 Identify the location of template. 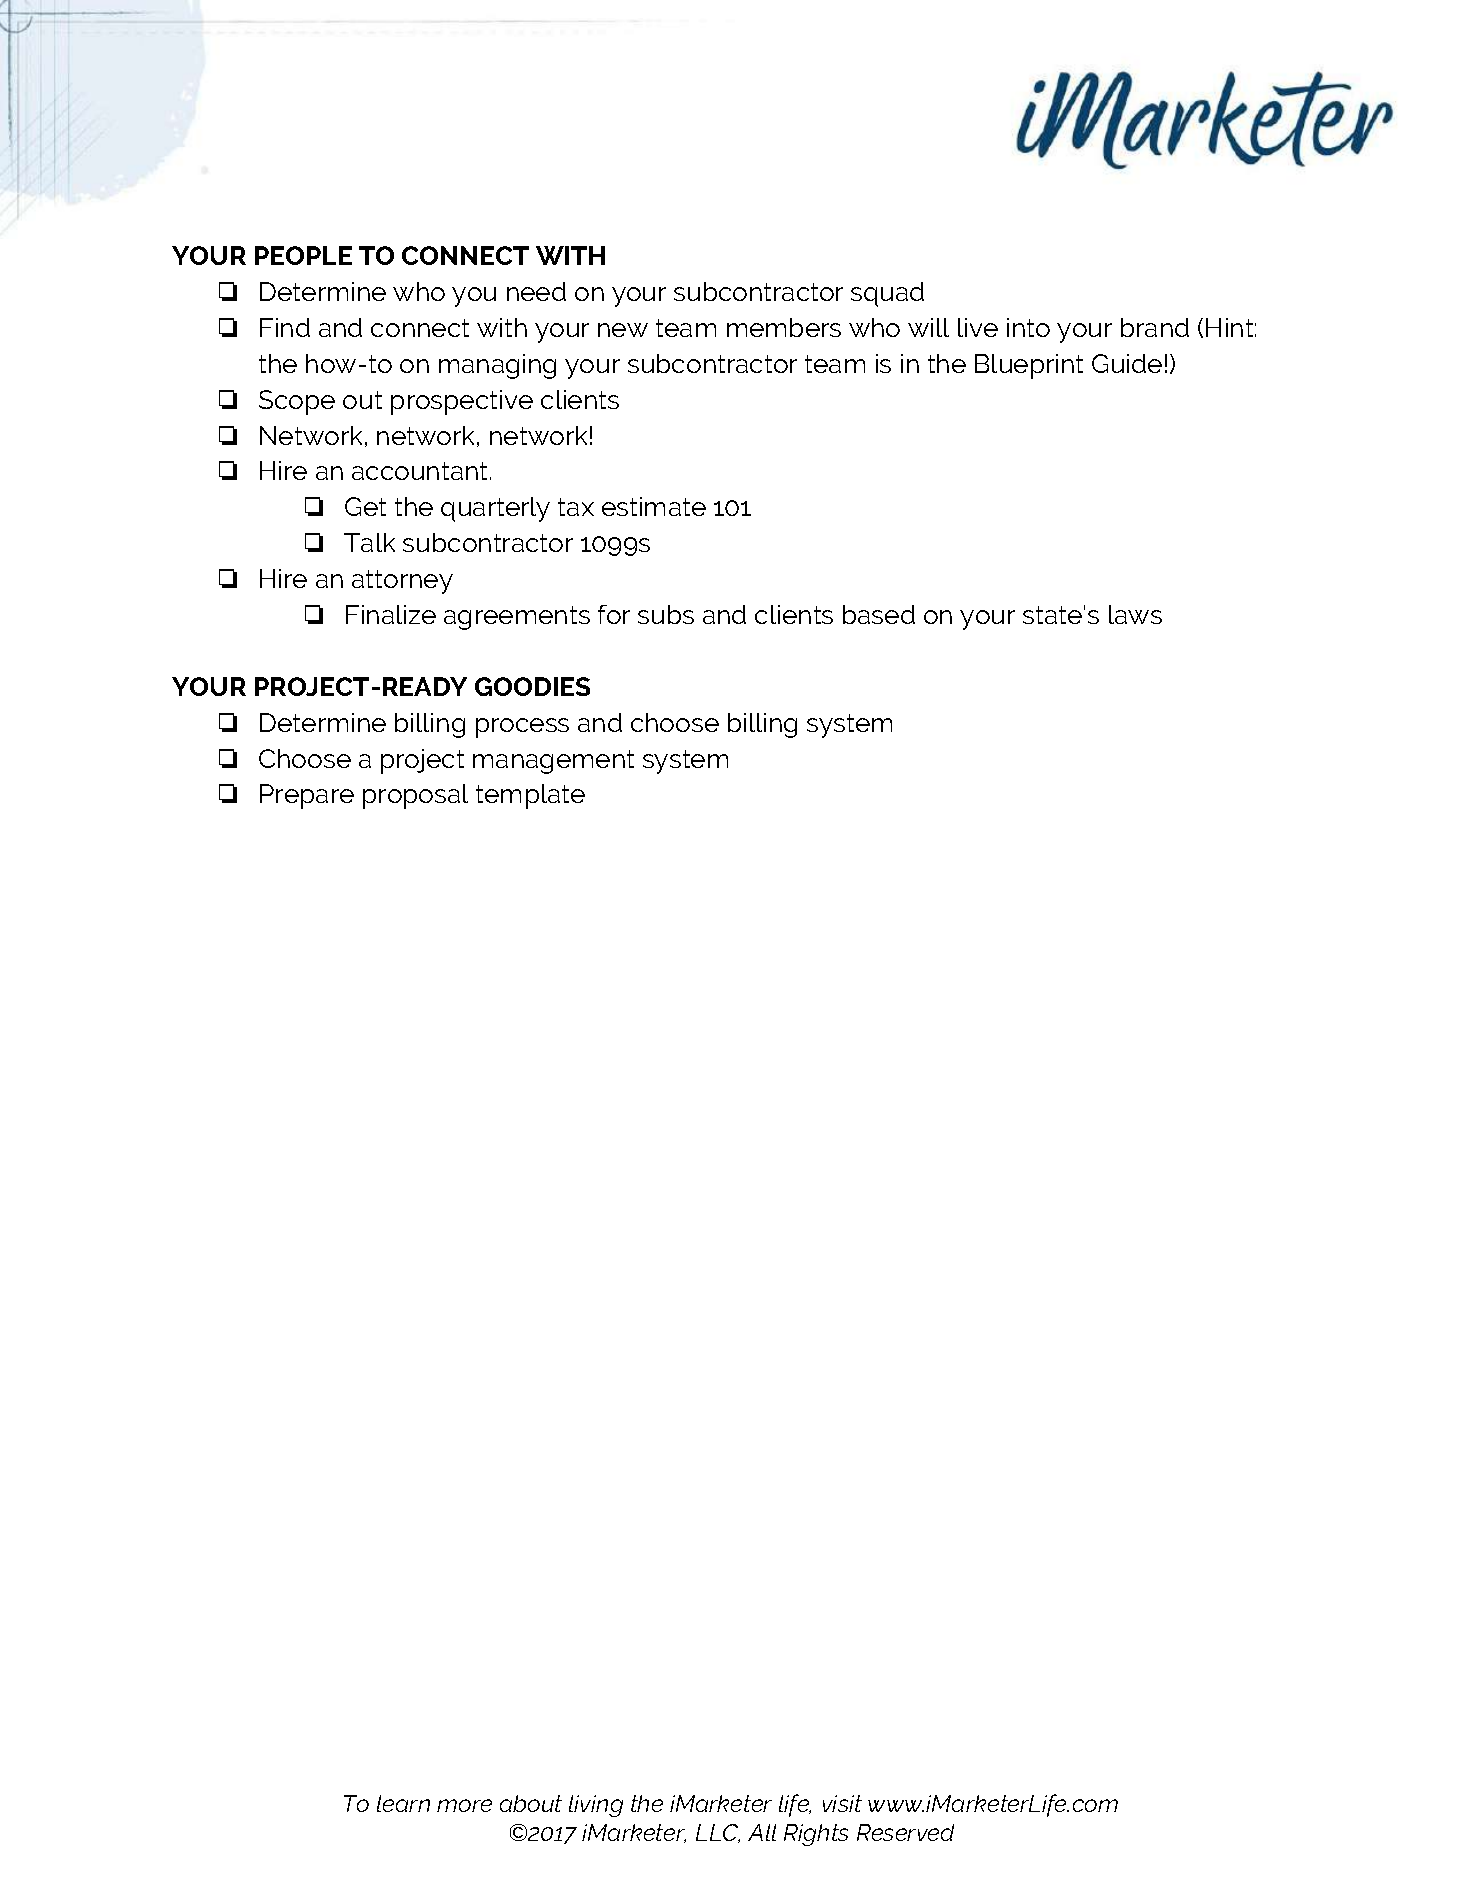
(530, 796).
